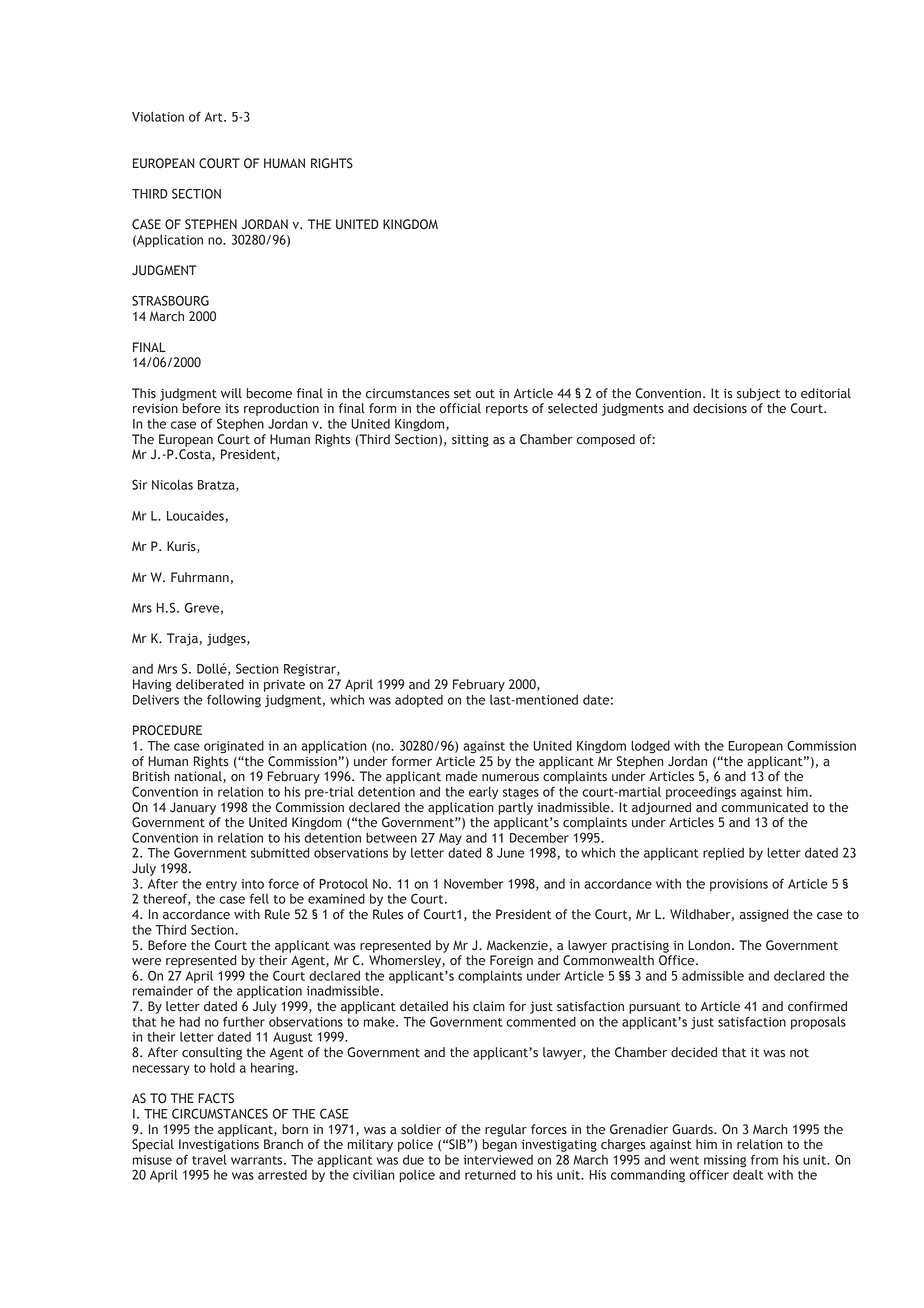  What do you see at coordinates (219, 1145) in the page?
I see `Investigations` at bounding box center [219, 1145].
